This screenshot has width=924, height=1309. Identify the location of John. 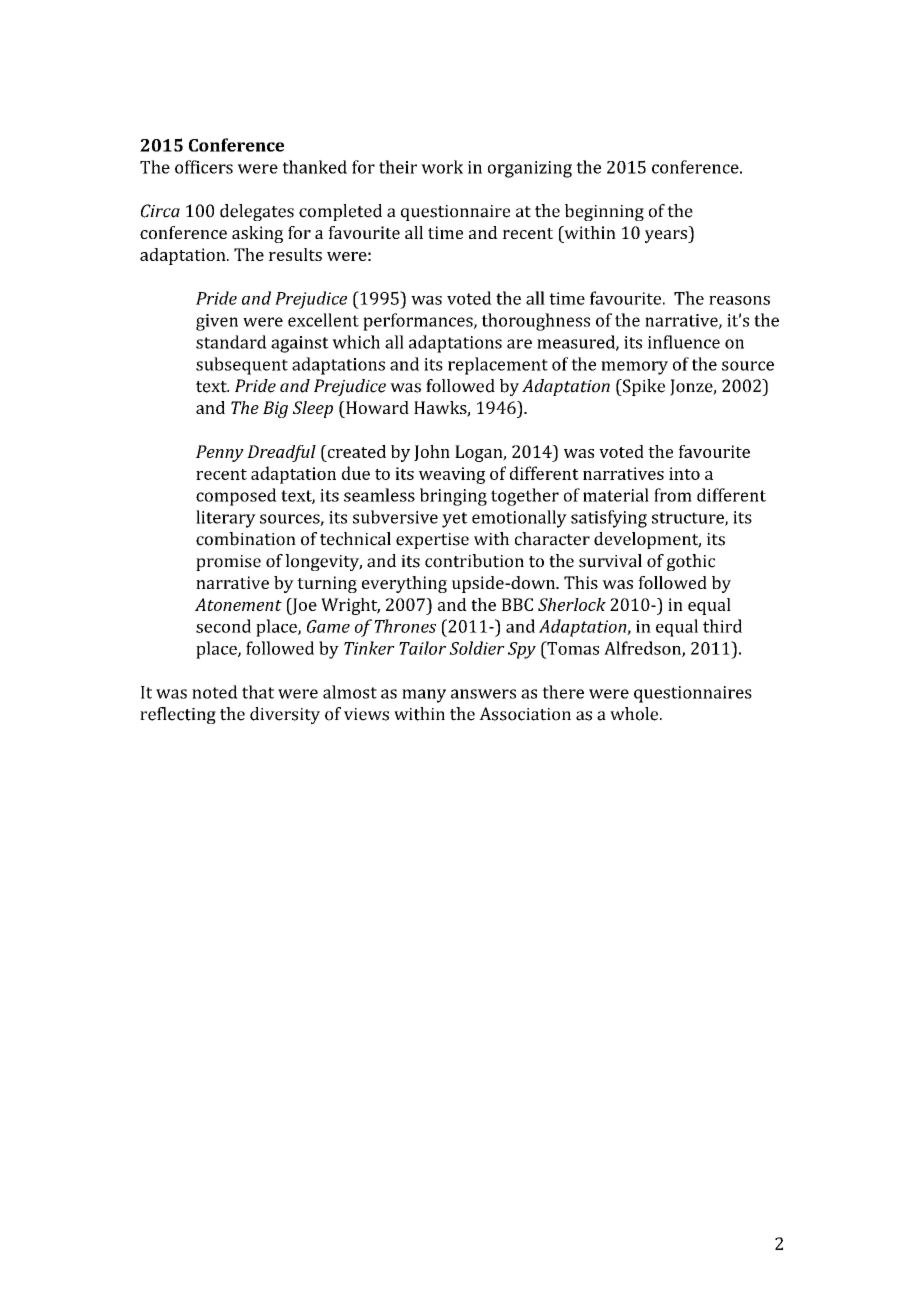
(432, 453).
